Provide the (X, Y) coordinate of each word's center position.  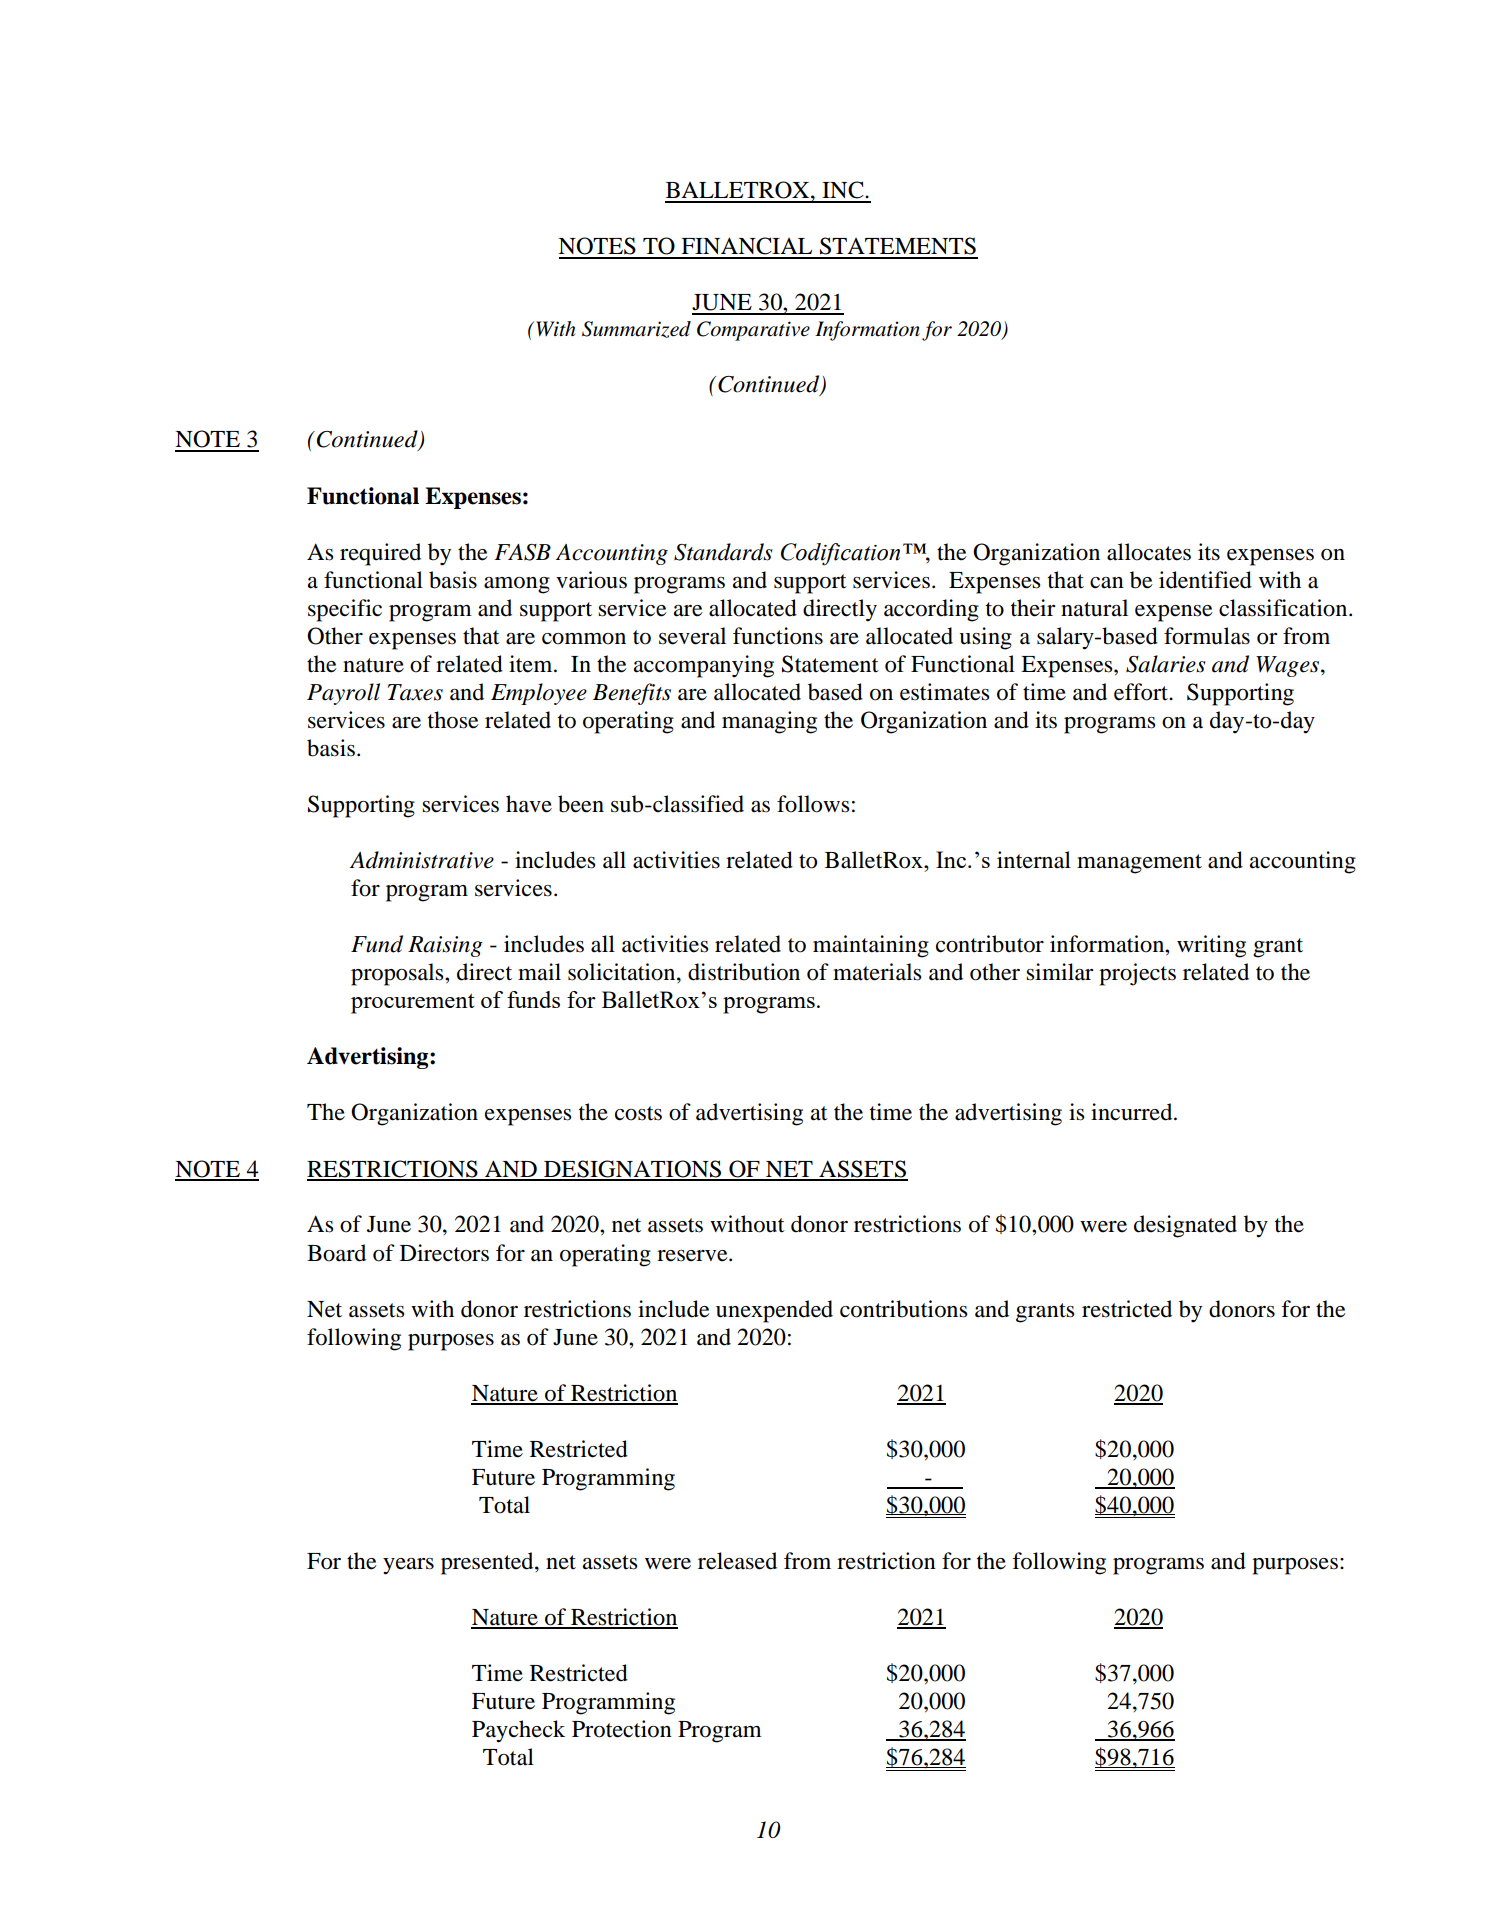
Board (336, 1253)
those (453, 720)
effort (1142, 692)
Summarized (636, 329)
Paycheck (518, 1731)
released (737, 1561)
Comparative (753, 331)
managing (769, 722)
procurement (412, 1004)
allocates (1149, 552)
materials (877, 972)
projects (1137, 974)
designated (1185, 1226)
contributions (903, 1309)
